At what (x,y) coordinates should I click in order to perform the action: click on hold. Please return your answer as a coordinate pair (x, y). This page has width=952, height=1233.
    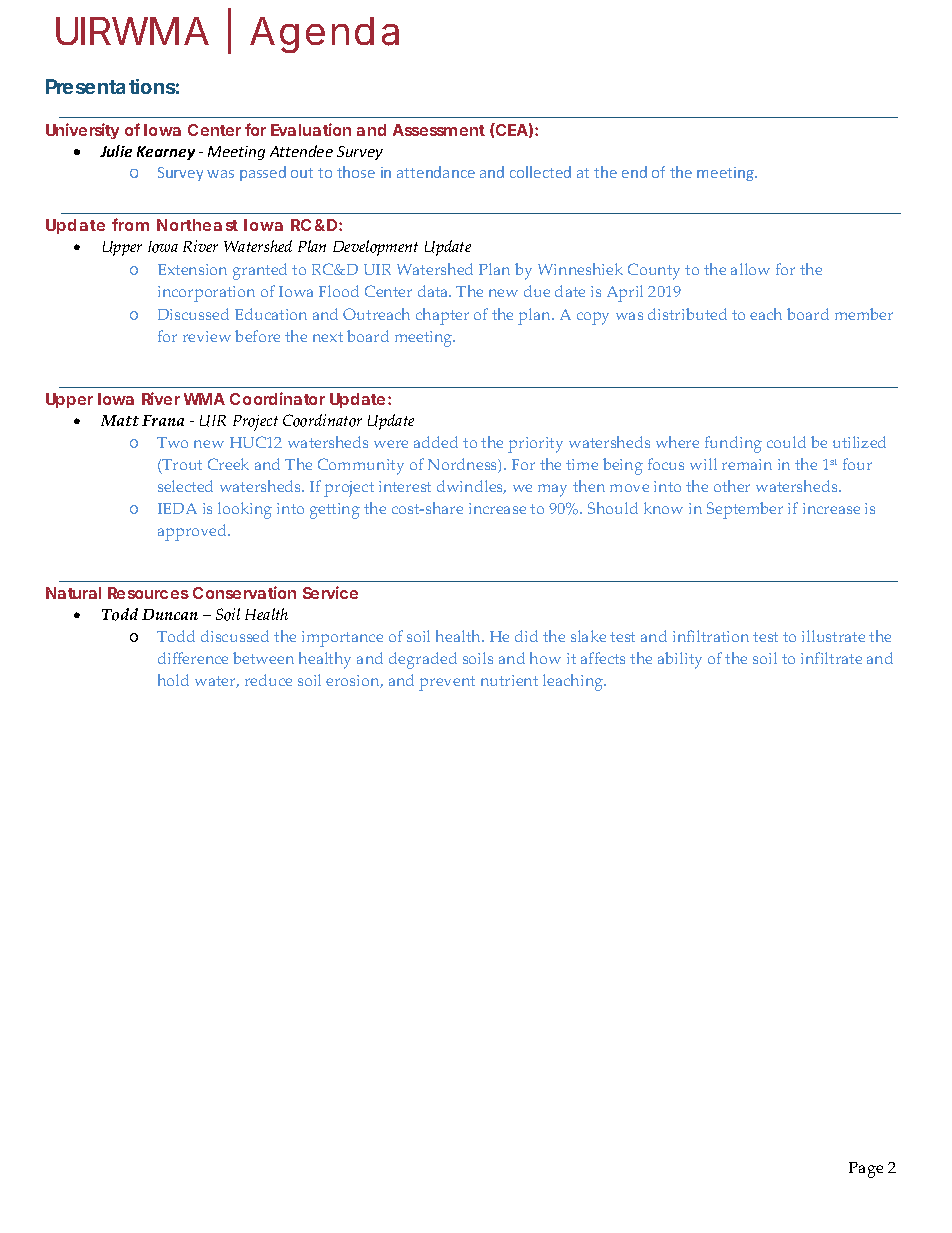
    Looking at the image, I should click on (173, 680).
